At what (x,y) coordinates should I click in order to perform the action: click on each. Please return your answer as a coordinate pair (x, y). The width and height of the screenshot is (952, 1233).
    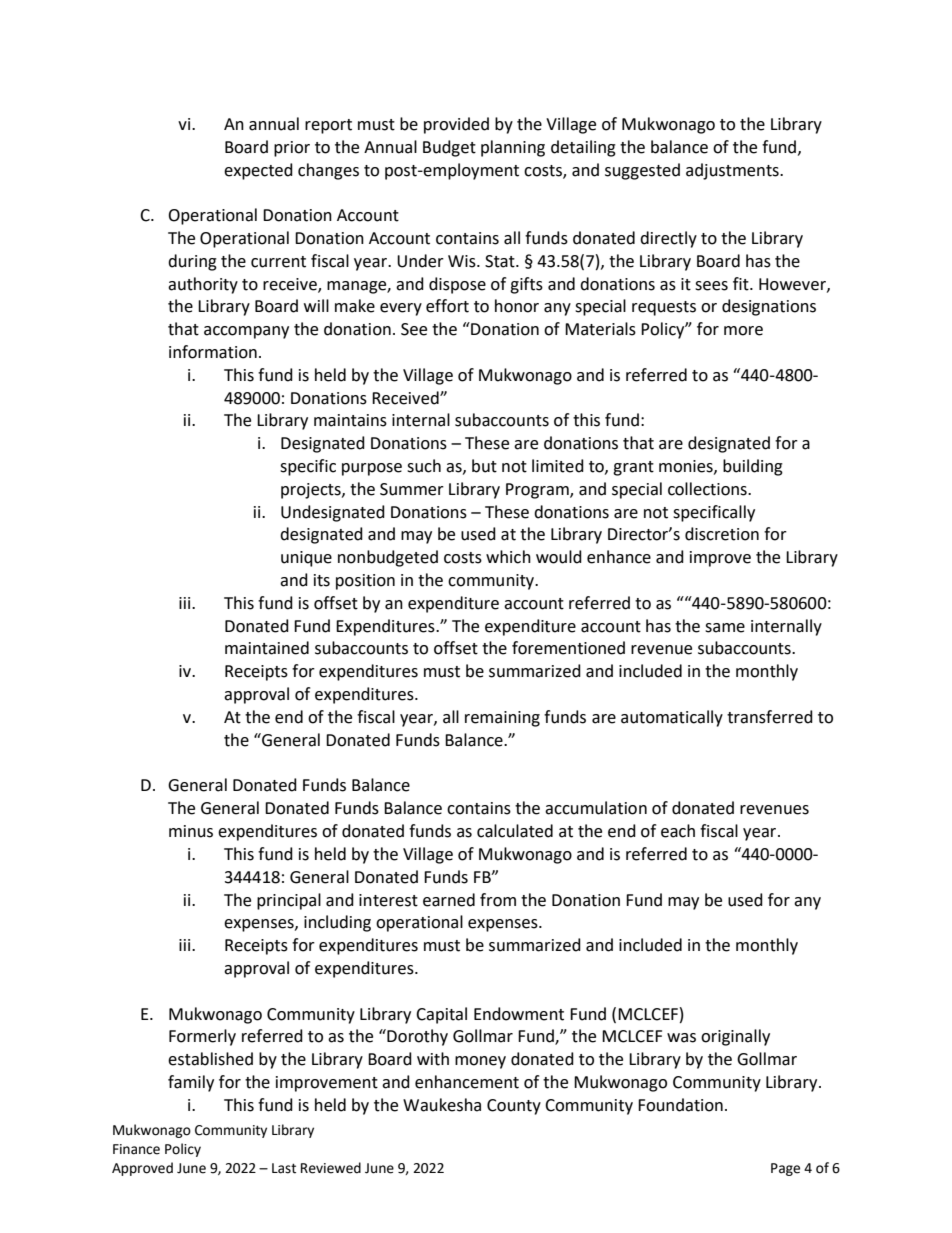
    Looking at the image, I should click on (678, 831).
